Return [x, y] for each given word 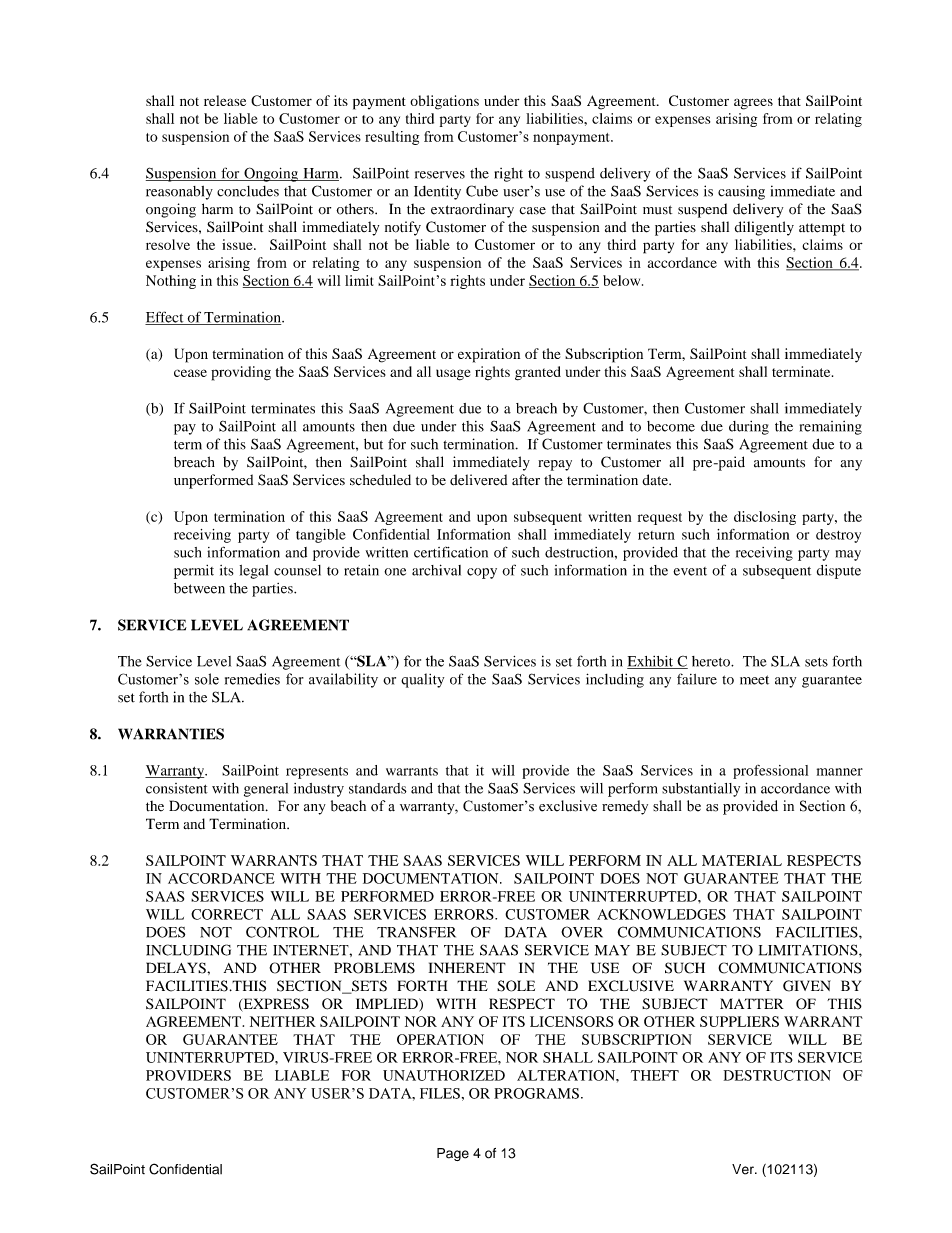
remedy [625, 807]
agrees [753, 104]
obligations [444, 102]
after [526, 480]
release [225, 100]
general [266, 790]
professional [770, 772]
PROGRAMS [536, 1093]
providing [241, 373]
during [749, 428]
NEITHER [283, 1021]
